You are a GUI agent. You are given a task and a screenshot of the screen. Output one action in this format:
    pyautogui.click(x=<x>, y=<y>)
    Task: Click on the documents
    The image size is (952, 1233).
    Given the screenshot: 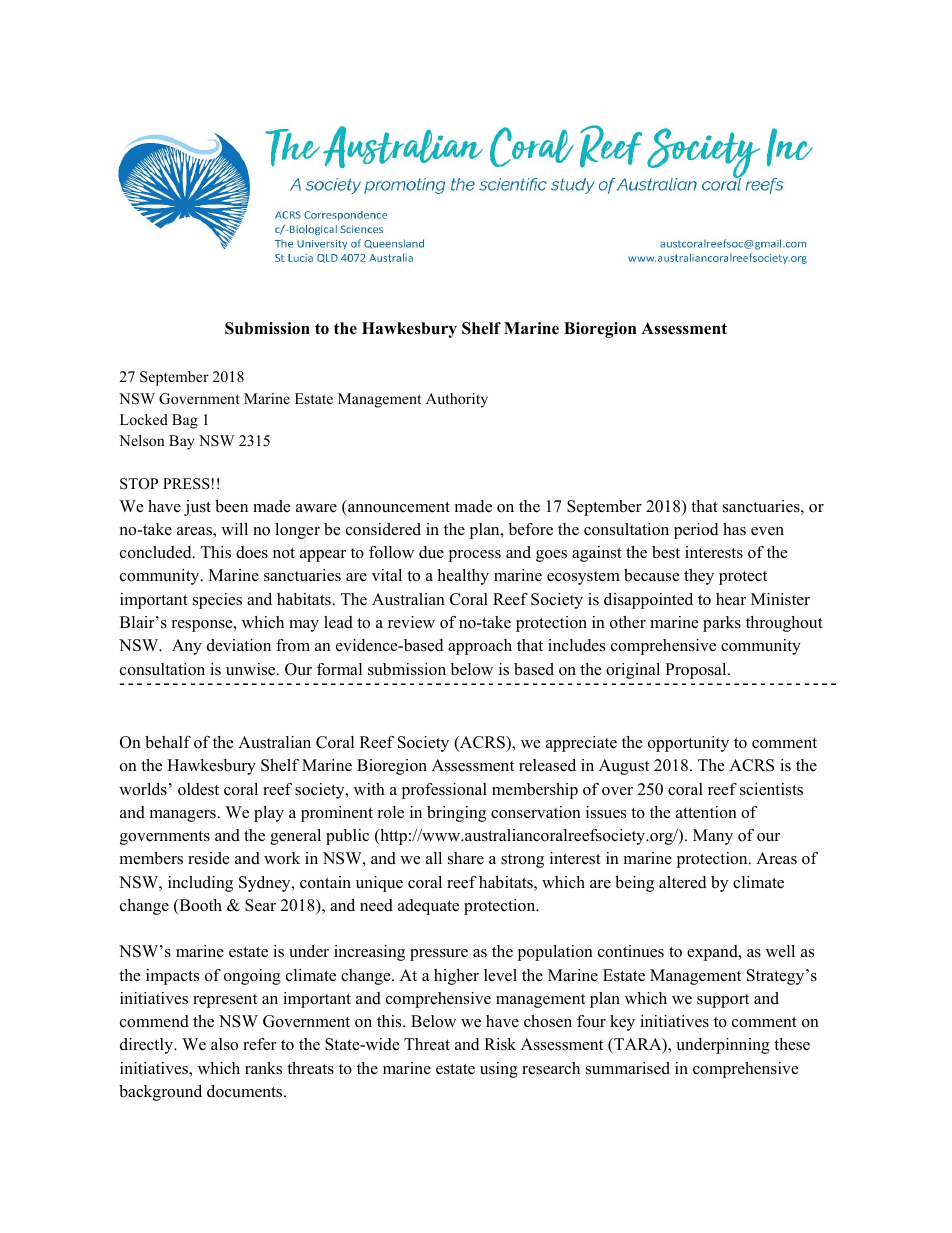 What is the action you would take?
    pyautogui.click(x=246, y=1091)
